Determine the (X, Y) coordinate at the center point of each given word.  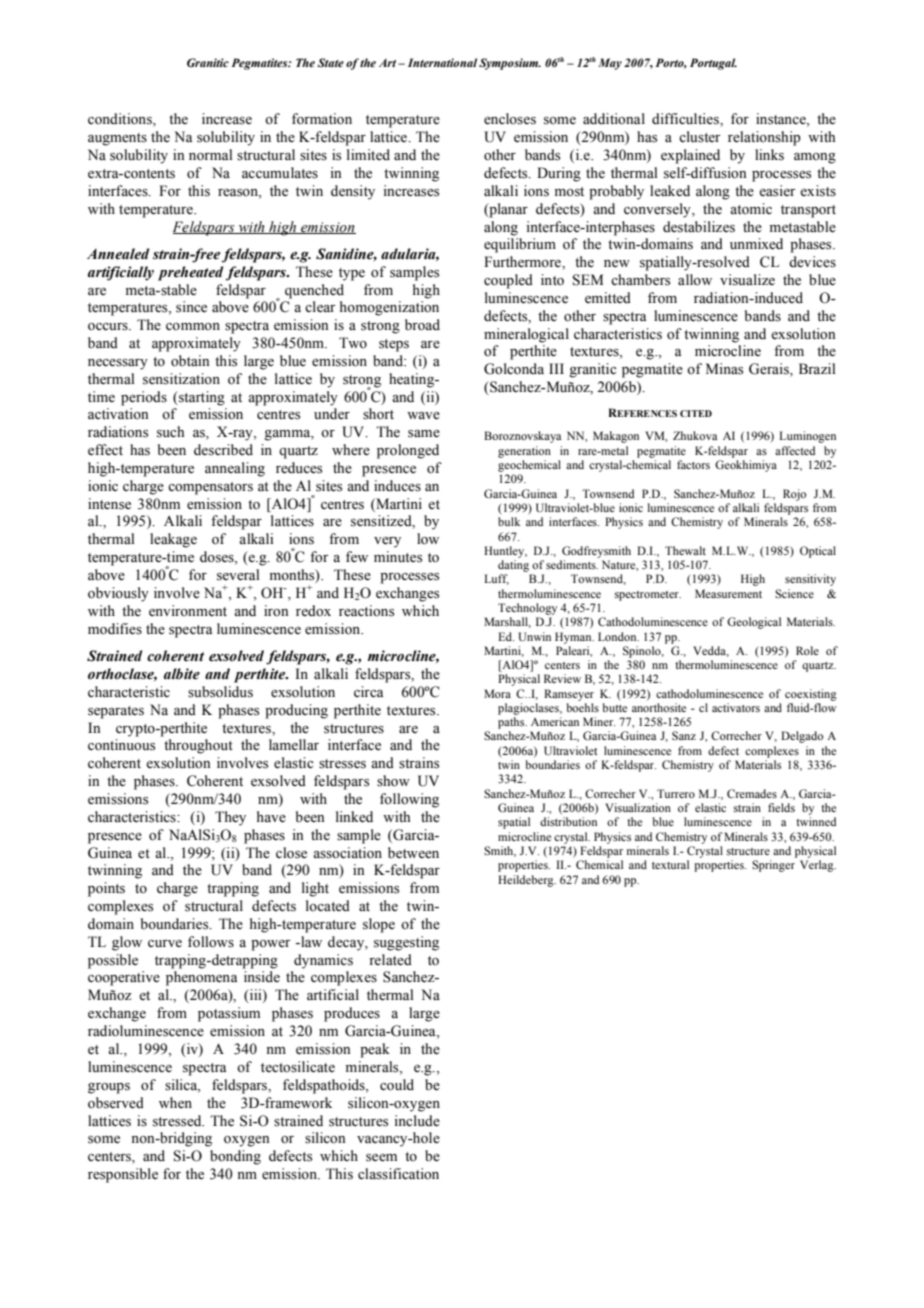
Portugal (713, 64)
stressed (178, 1121)
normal (211, 155)
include (417, 1121)
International (442, 62)
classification (398, 1174)
